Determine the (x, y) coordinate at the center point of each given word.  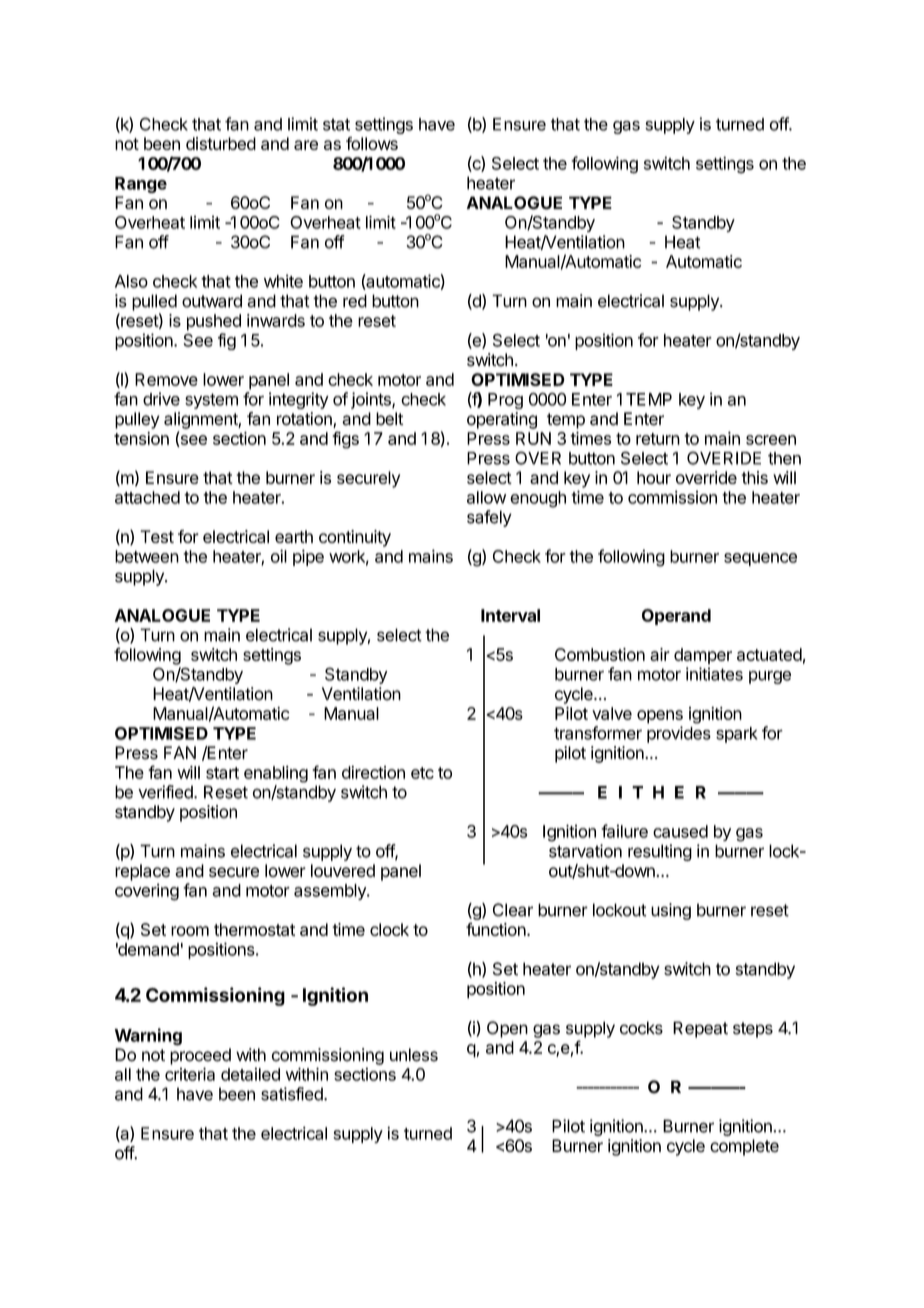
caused (680, 831)
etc (422, 773)
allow (486, 497)
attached (147, 497)
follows (372, 143)
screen (771, 440)
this (754, 477)
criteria (190, 1074)
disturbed (221, 143)
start (222, 773)
